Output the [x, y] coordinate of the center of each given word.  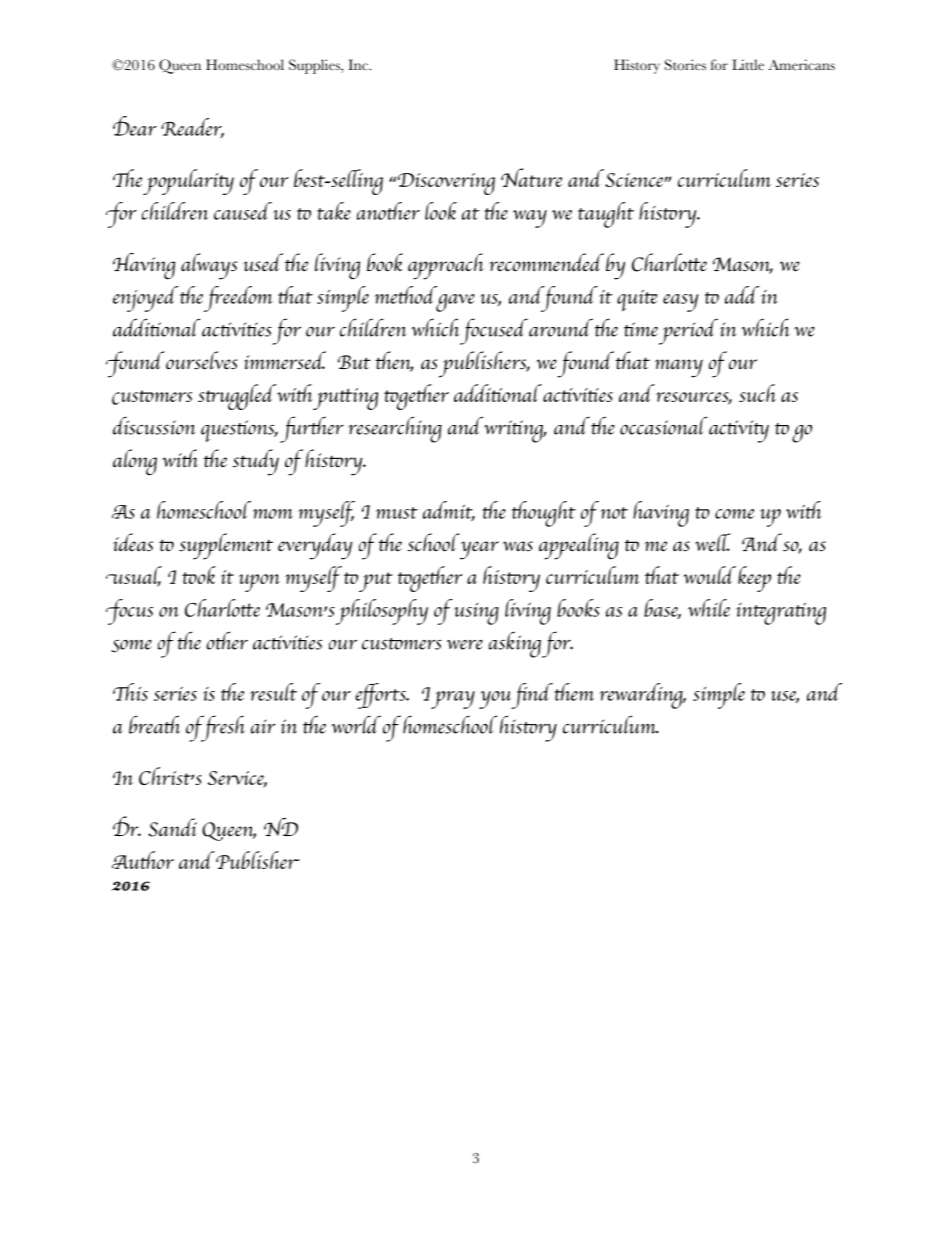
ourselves [201, 360]
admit [449, 511]
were [465, 645]
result [273, 692]
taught [606, 215]
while [709, 608]
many [679, 368]
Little [748, 65]
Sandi [172, 827]
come [734, 514]
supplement [226, 546]
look [441, 211]
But [354, 362]
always [209, 266]
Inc [359, 65]
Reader [192, 128]
